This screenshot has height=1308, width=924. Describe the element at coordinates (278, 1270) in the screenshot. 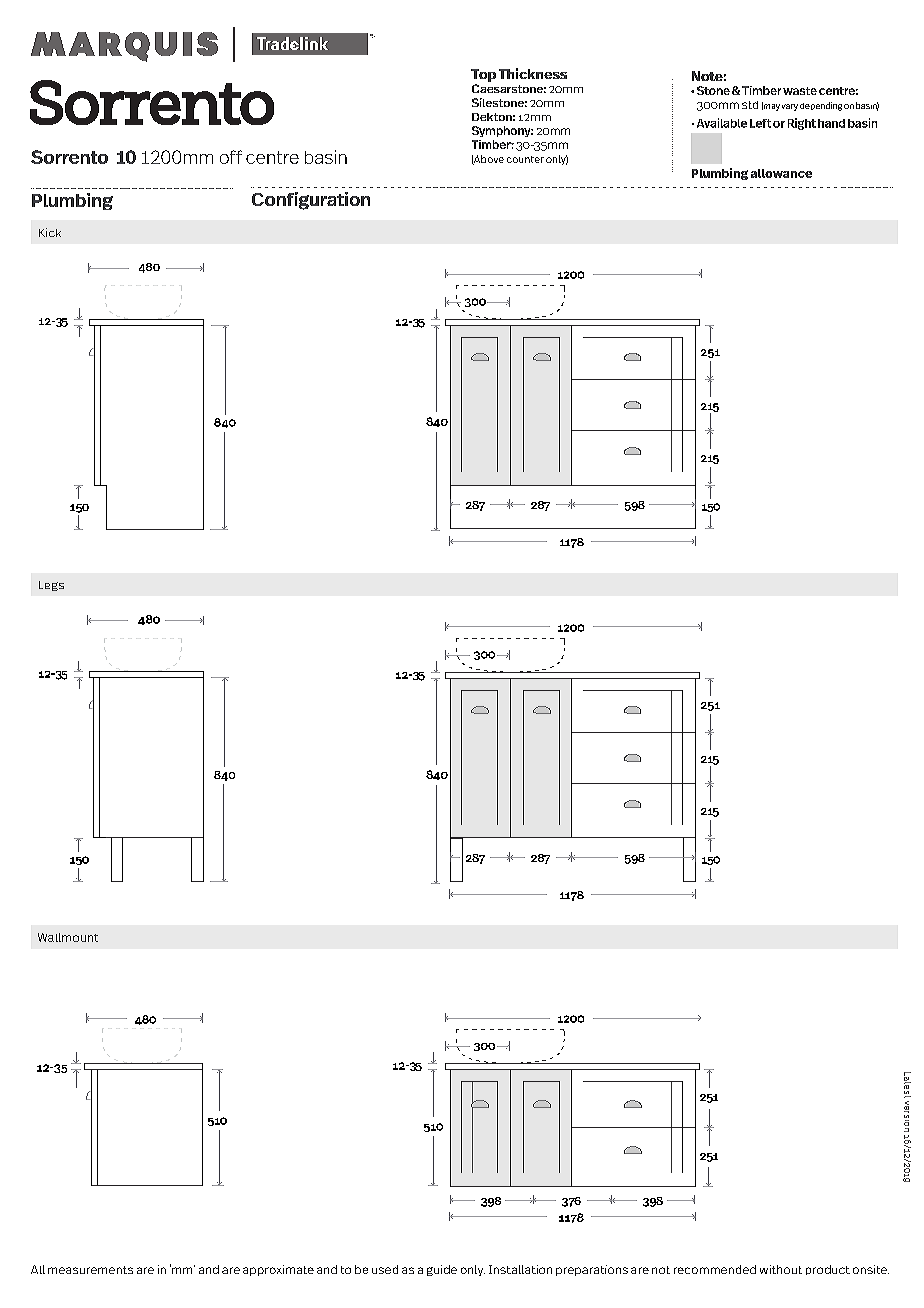

I see `approximate` at that location.
